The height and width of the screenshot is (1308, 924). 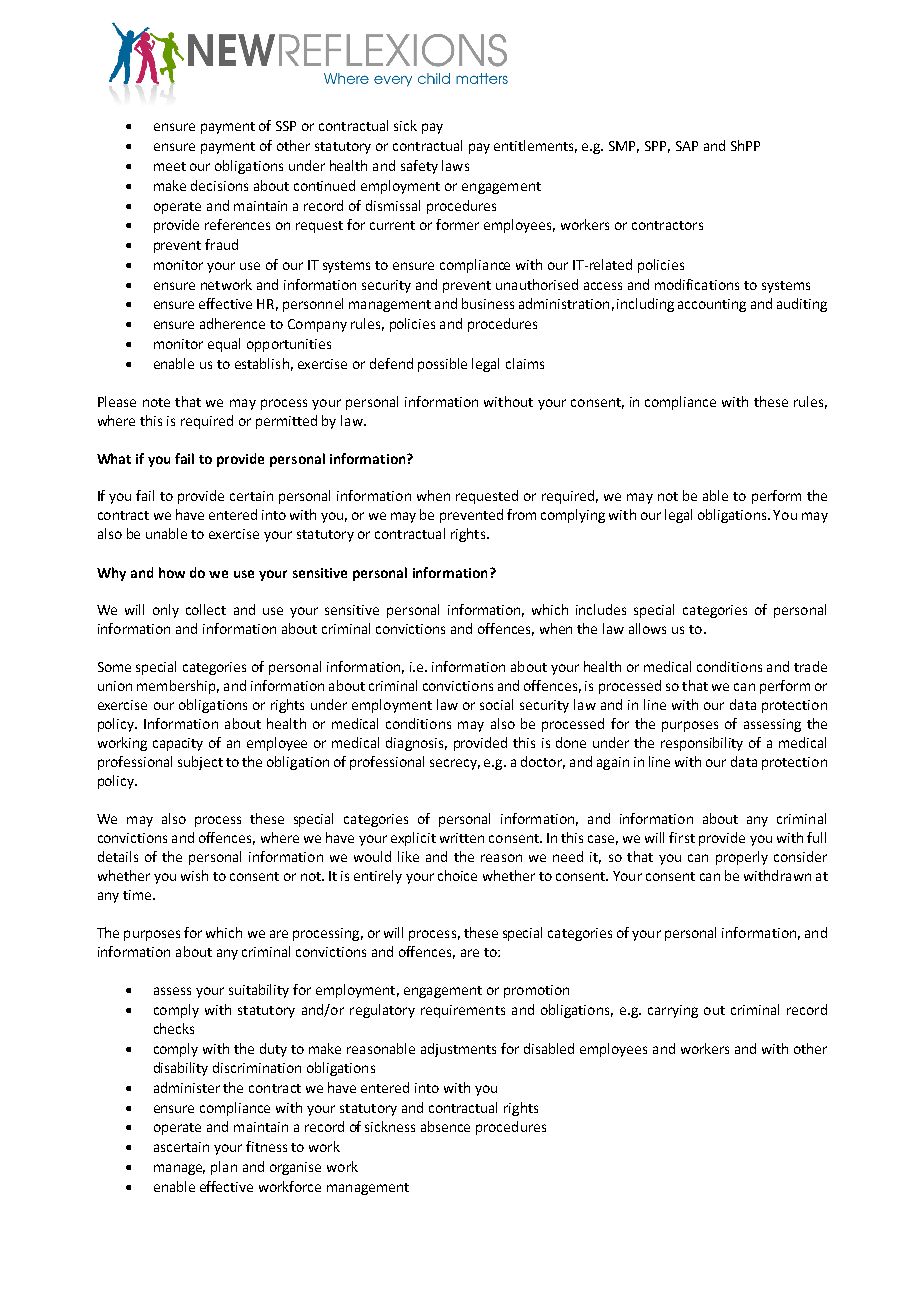 What do you see at coordinates (496, 704) in the screenshot?
I see `social` at bounding box center [496, 704].
